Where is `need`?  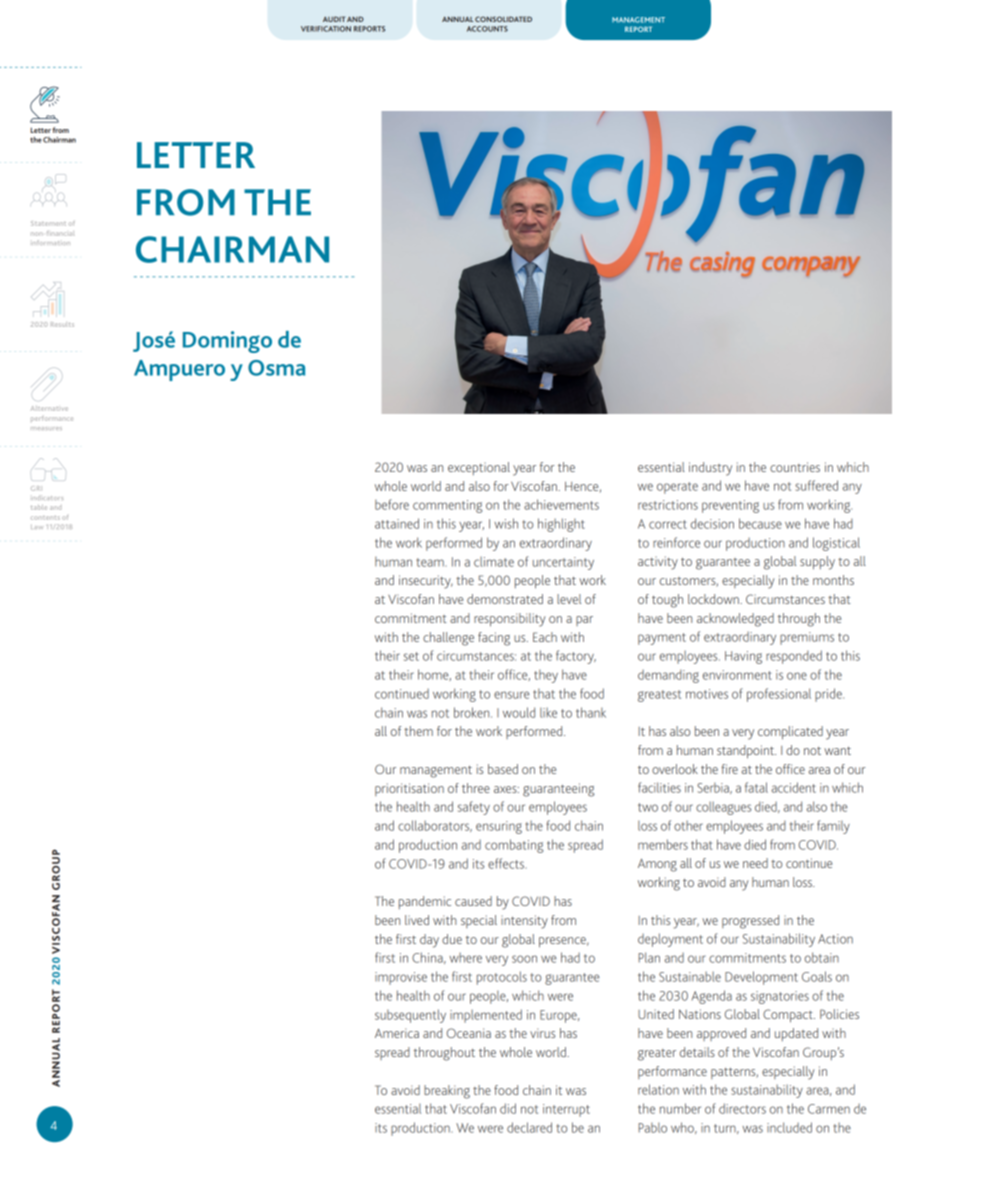
need is located at coordinates (755, 863).
